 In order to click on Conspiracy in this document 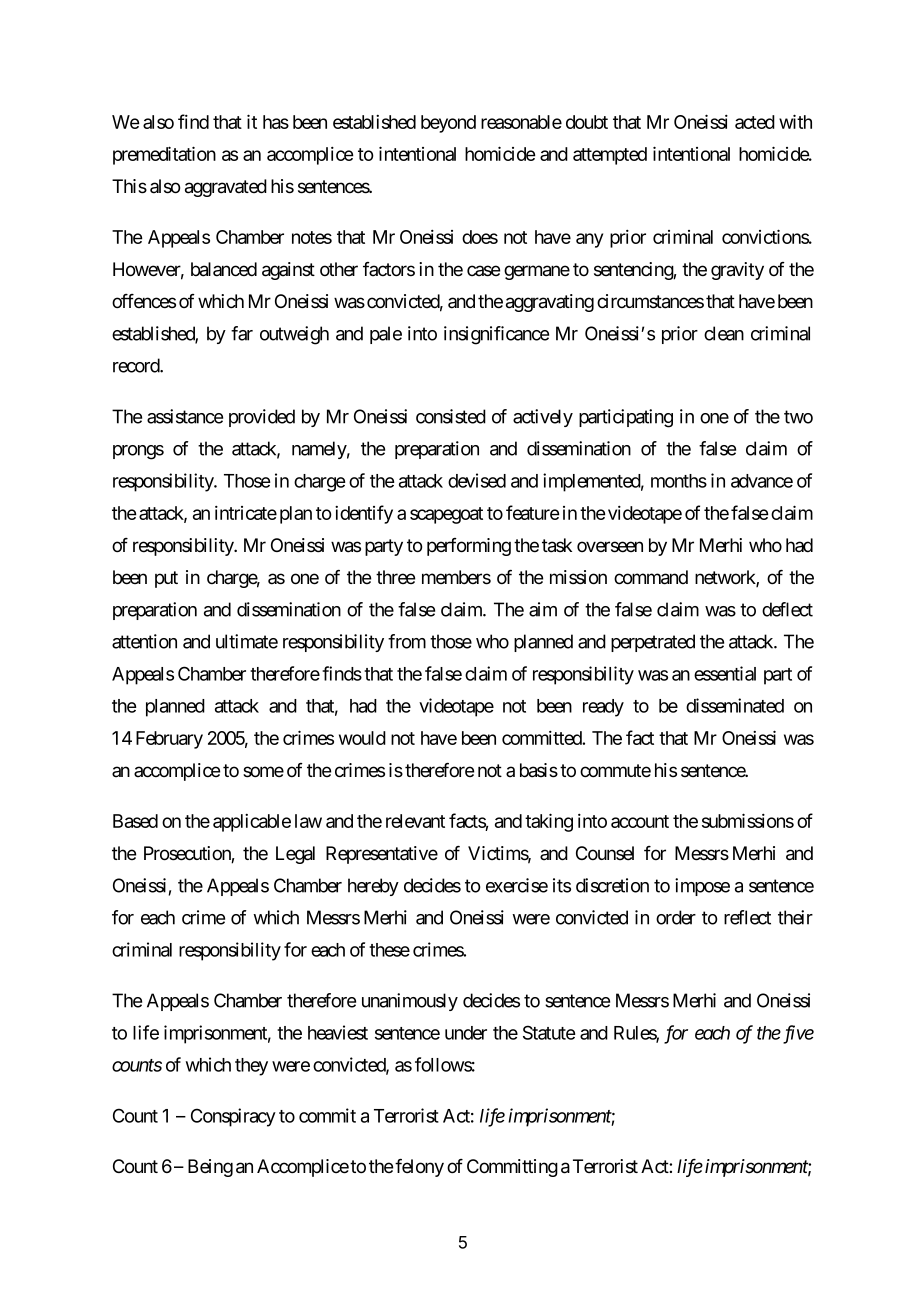, I will do `click(233, 1117)`.
